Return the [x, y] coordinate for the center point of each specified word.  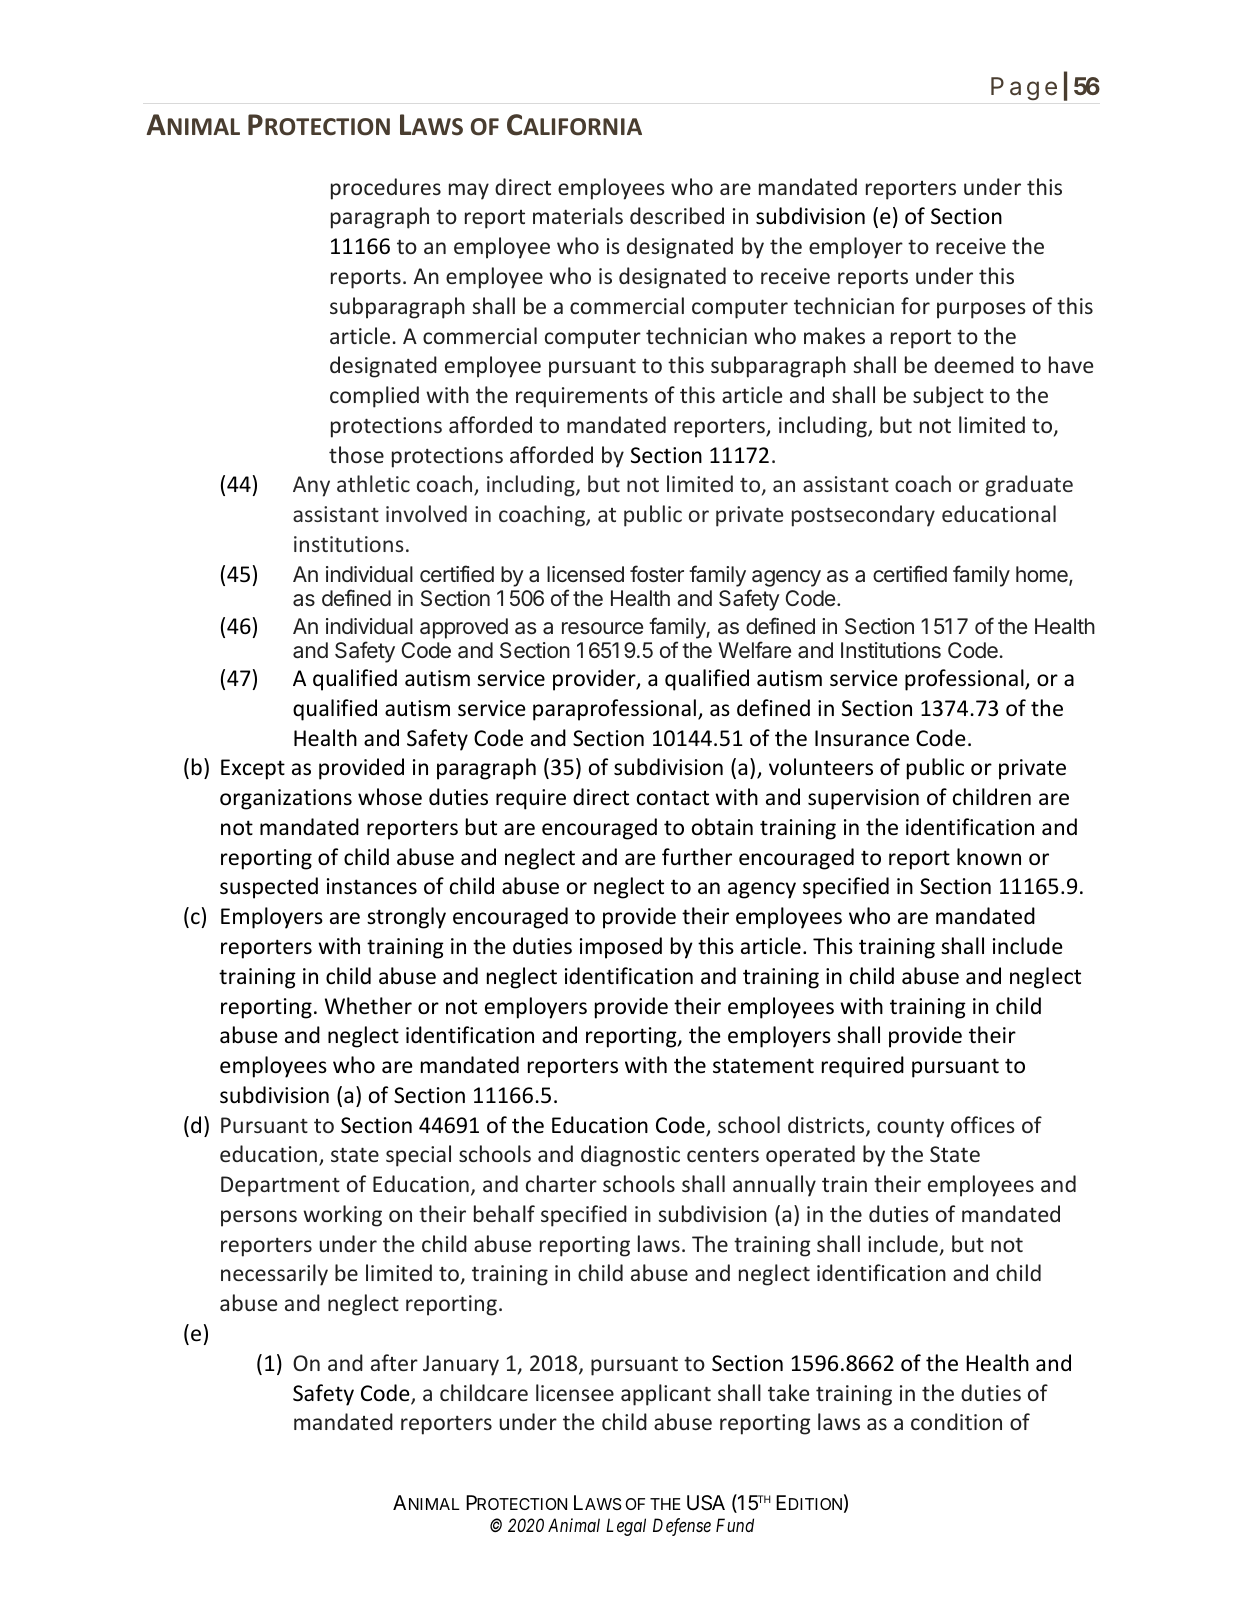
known [989, 856]
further [697, 857]
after [394, 1362]
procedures [386, 189]
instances [372, 886]
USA [706, 1503]
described [677, 215]
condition [956, 1421]
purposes [981, 310]
